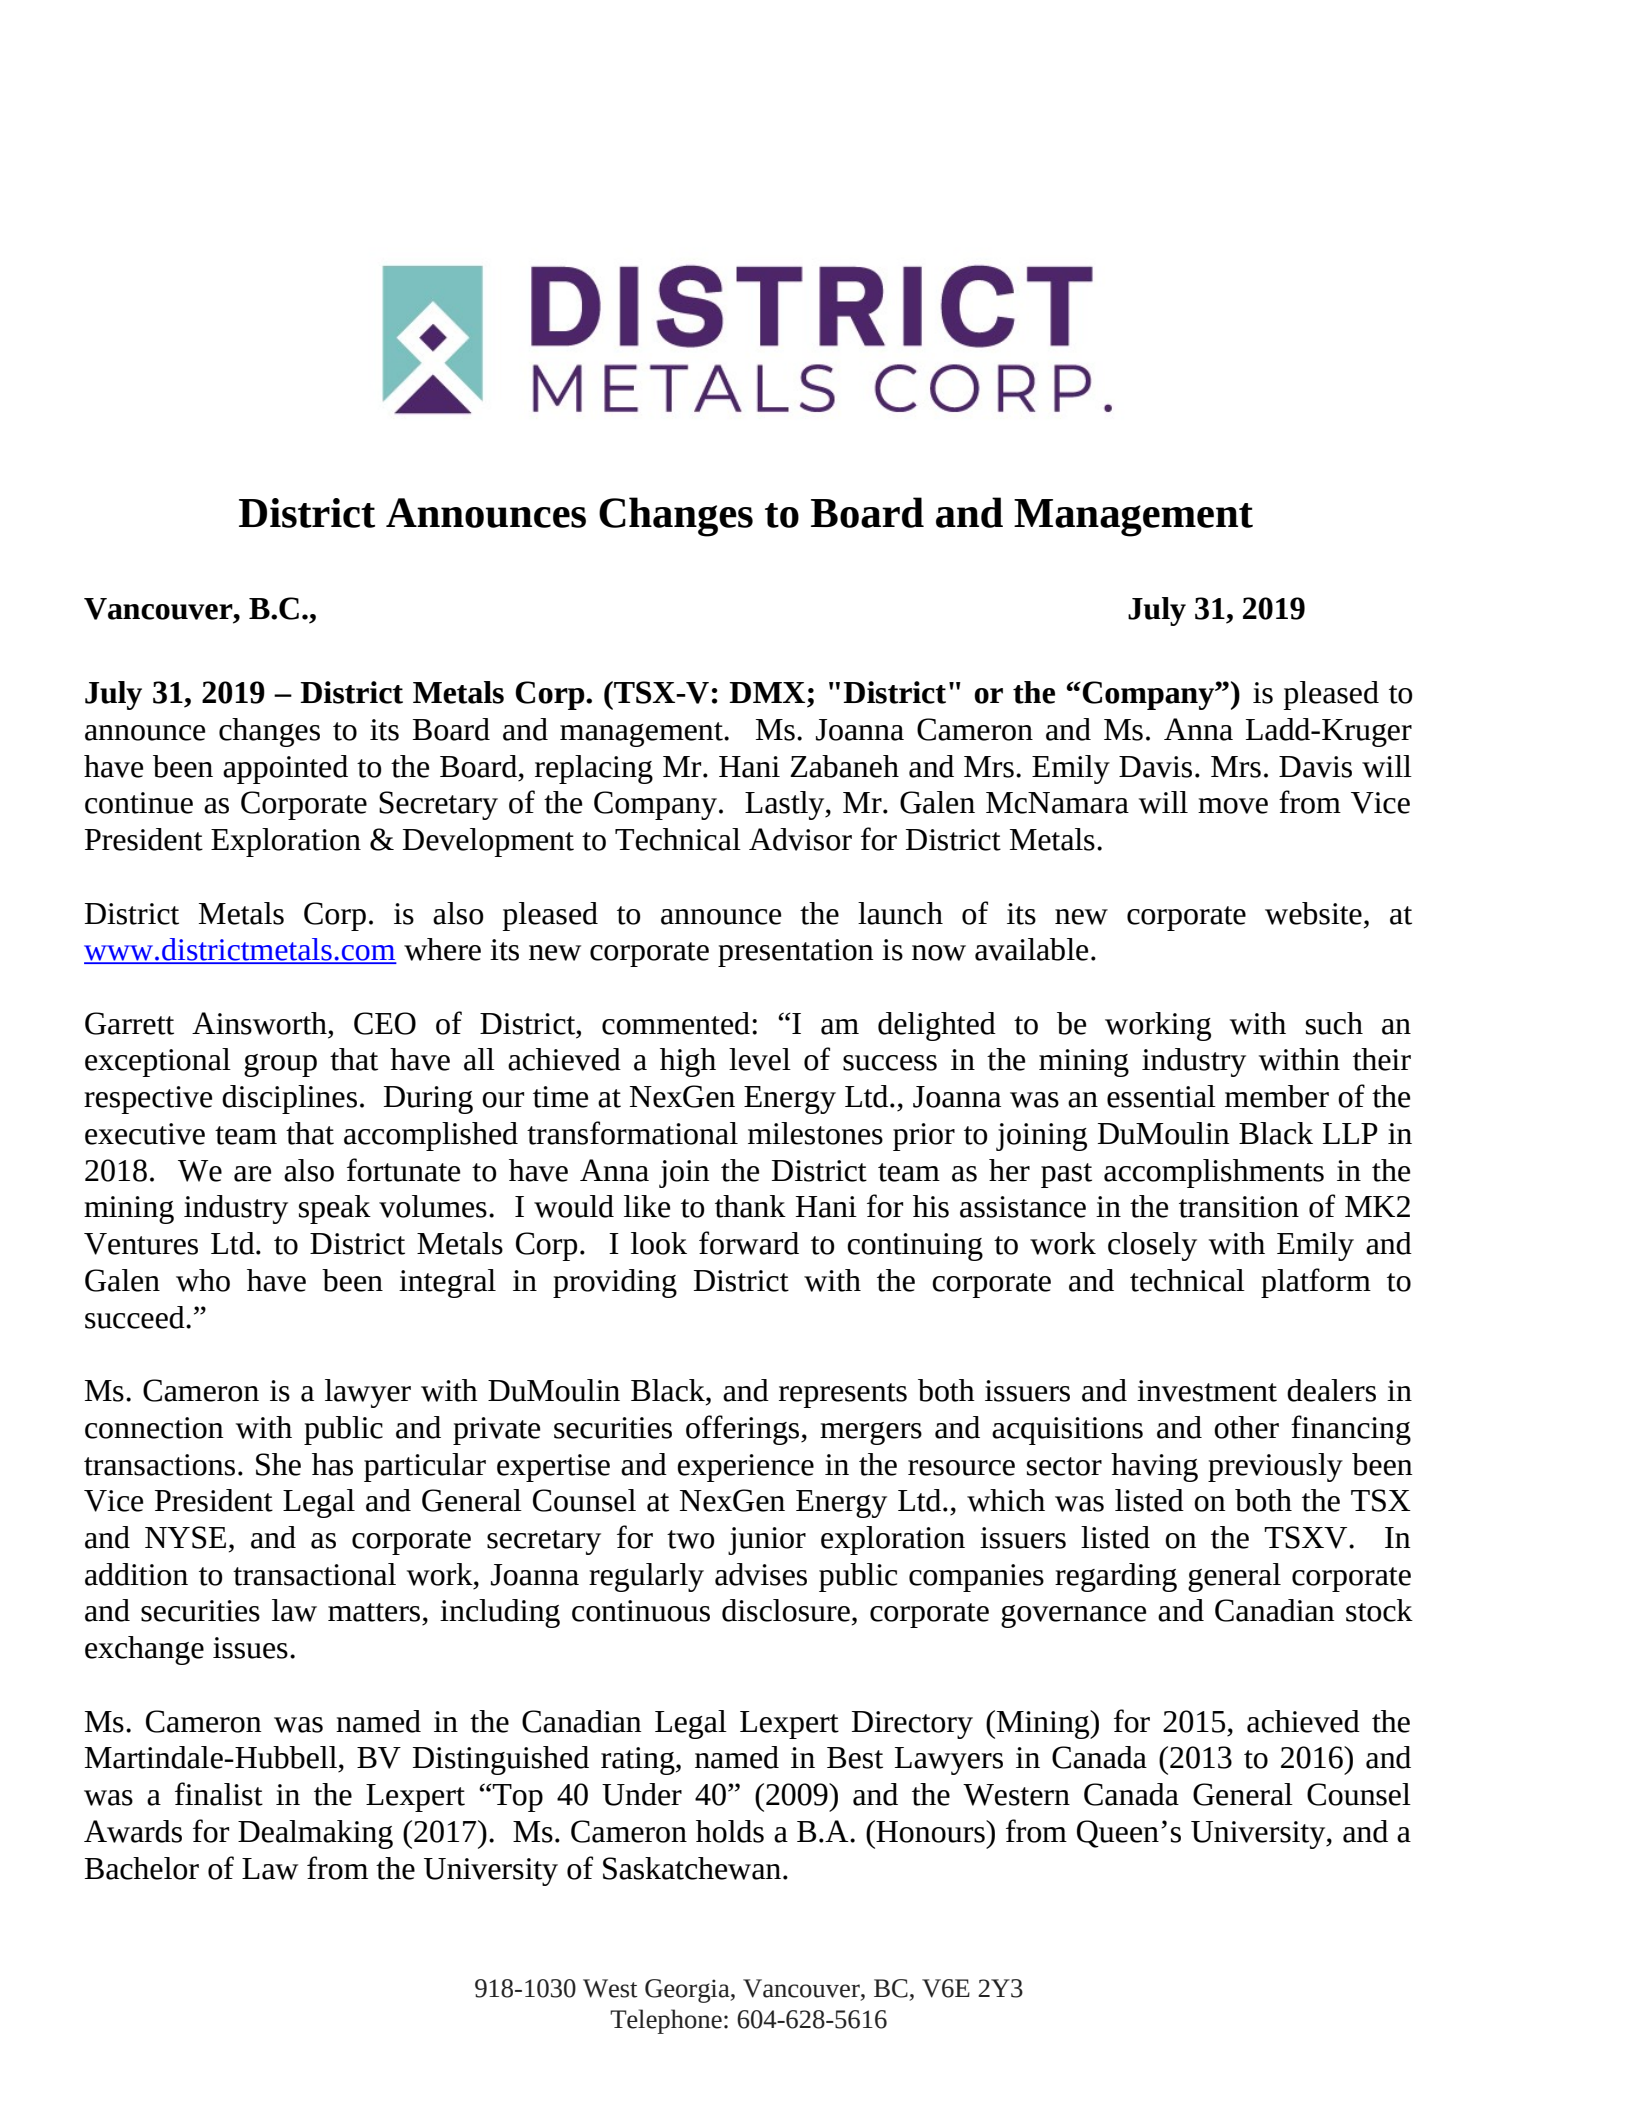  I want to click on DMX, so click(767, 692).
